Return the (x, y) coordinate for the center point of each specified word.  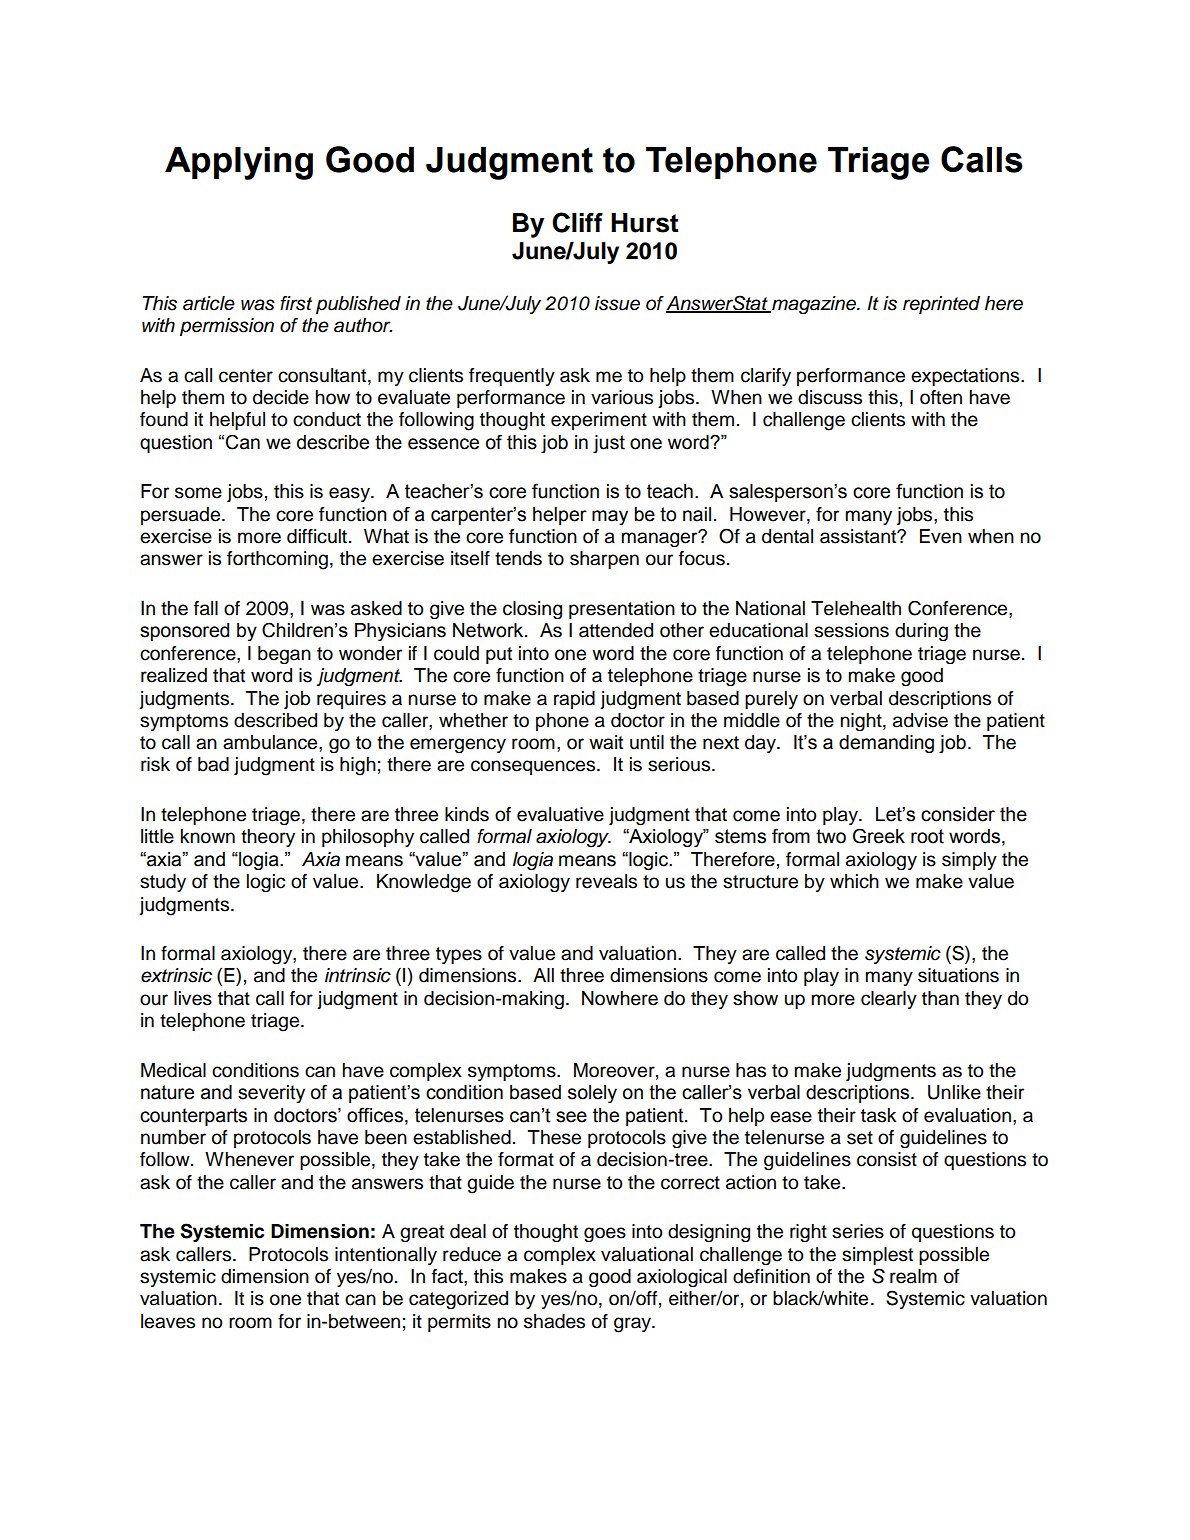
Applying (239, 163)
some (198, 493)
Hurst (644, 223)
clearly (889, 1000)
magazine (814, 305)
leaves (168, 1321)
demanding (886, 744)
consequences (534, 767)
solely (592, 1094)
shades (554, 1321)
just (609, 444)
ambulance (271, 742)
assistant (859, 536)
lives (193, 998)
